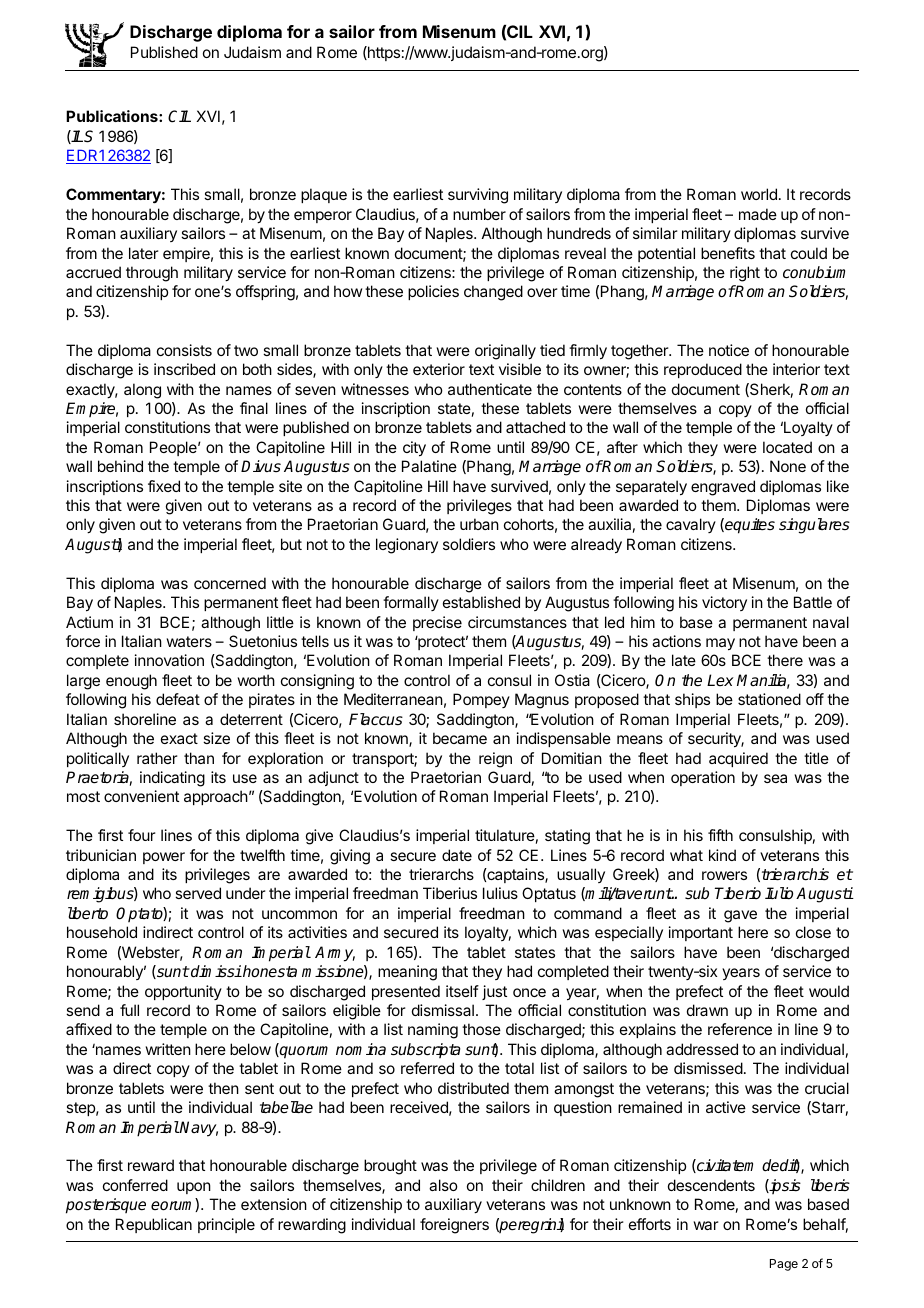  I want to click on urban, so click(479, 524).
